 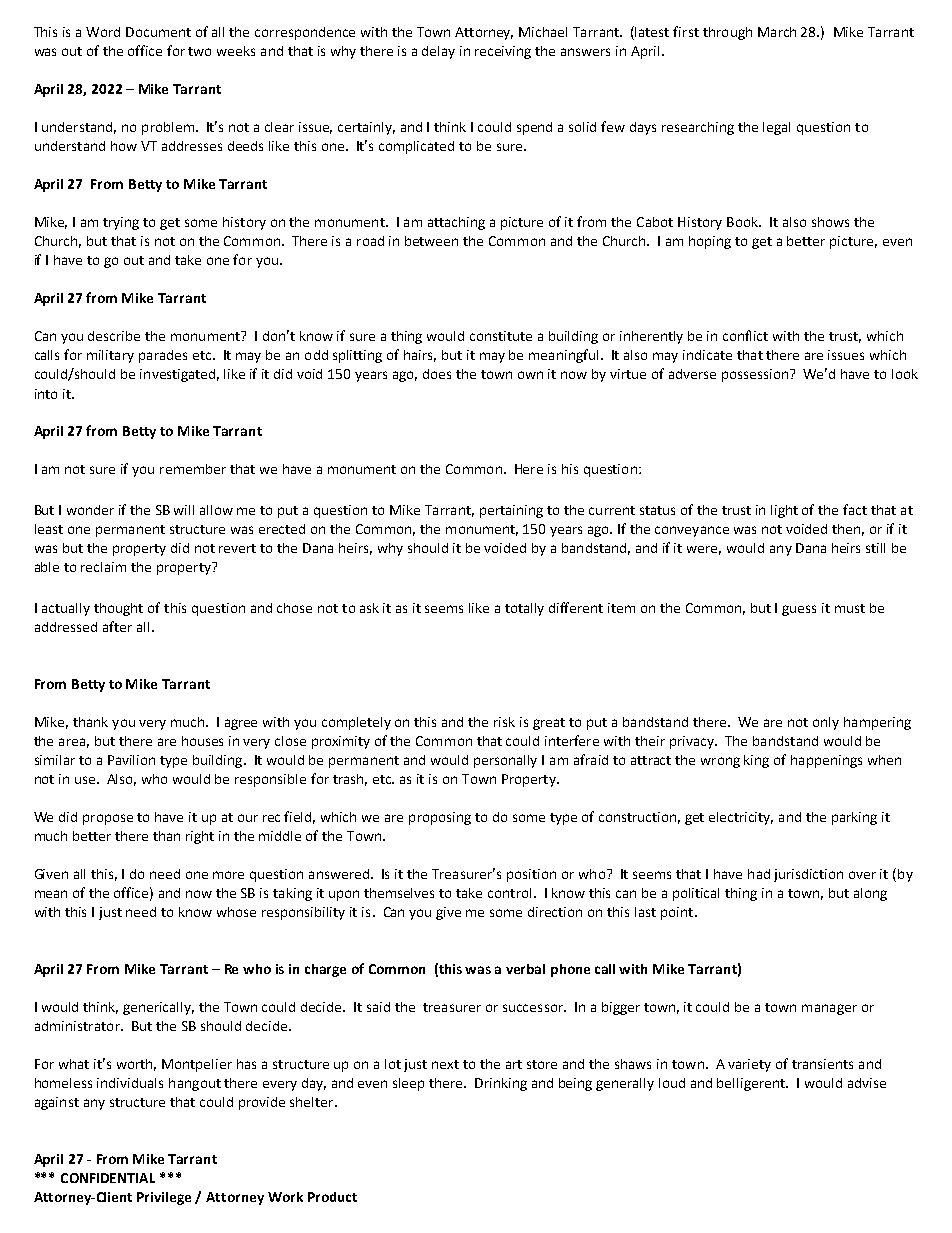 I want to click on Document, so click(x=158, y=32).
